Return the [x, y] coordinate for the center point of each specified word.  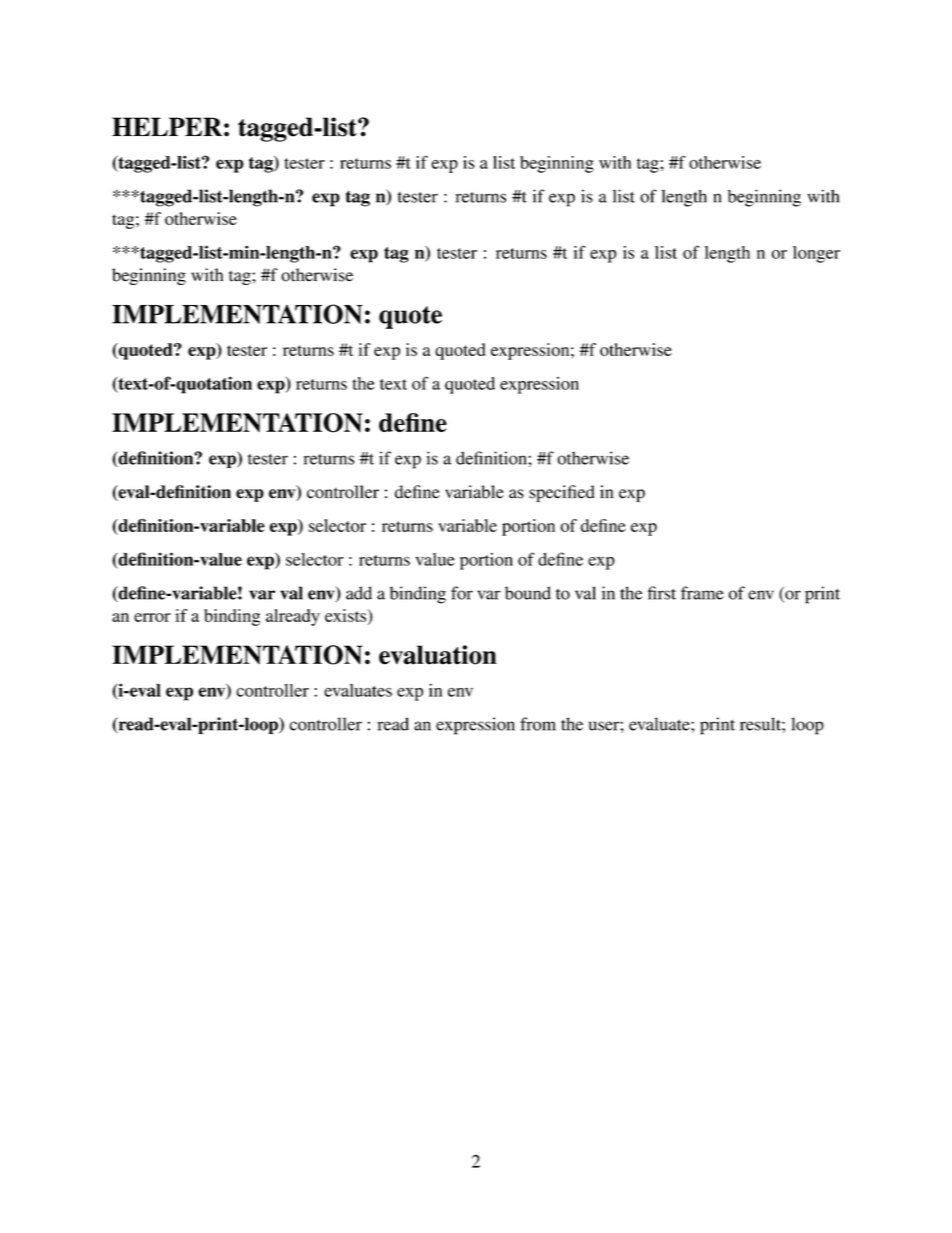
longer [816, 254]
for [462, 593]
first [662, 593]
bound [528, 593]
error [152, 617]
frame [702, 593]
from [538, 724]
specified [562, 493]
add [359, 593]
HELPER [167, 126]
